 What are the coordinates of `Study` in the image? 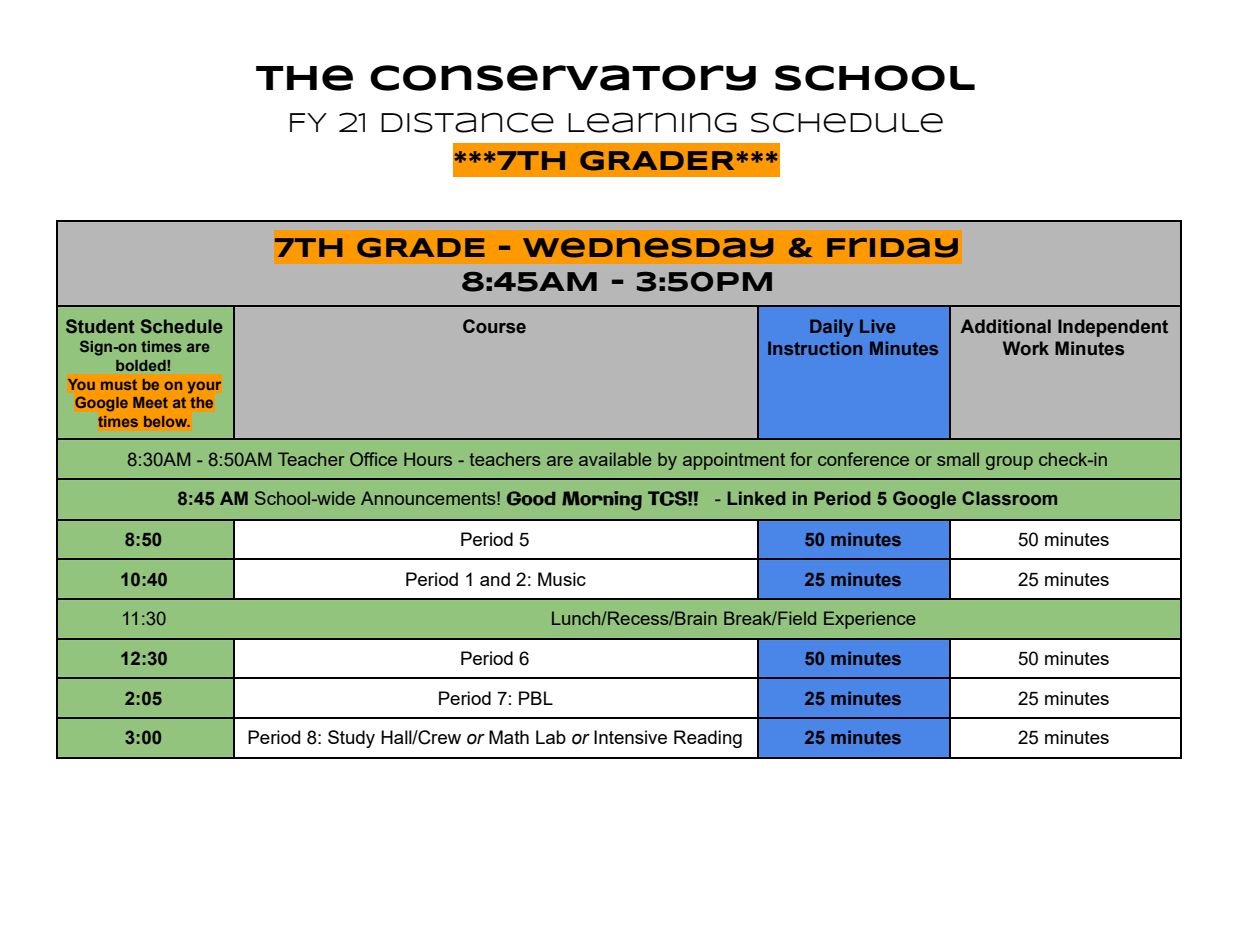 It's located at (351, 739).
